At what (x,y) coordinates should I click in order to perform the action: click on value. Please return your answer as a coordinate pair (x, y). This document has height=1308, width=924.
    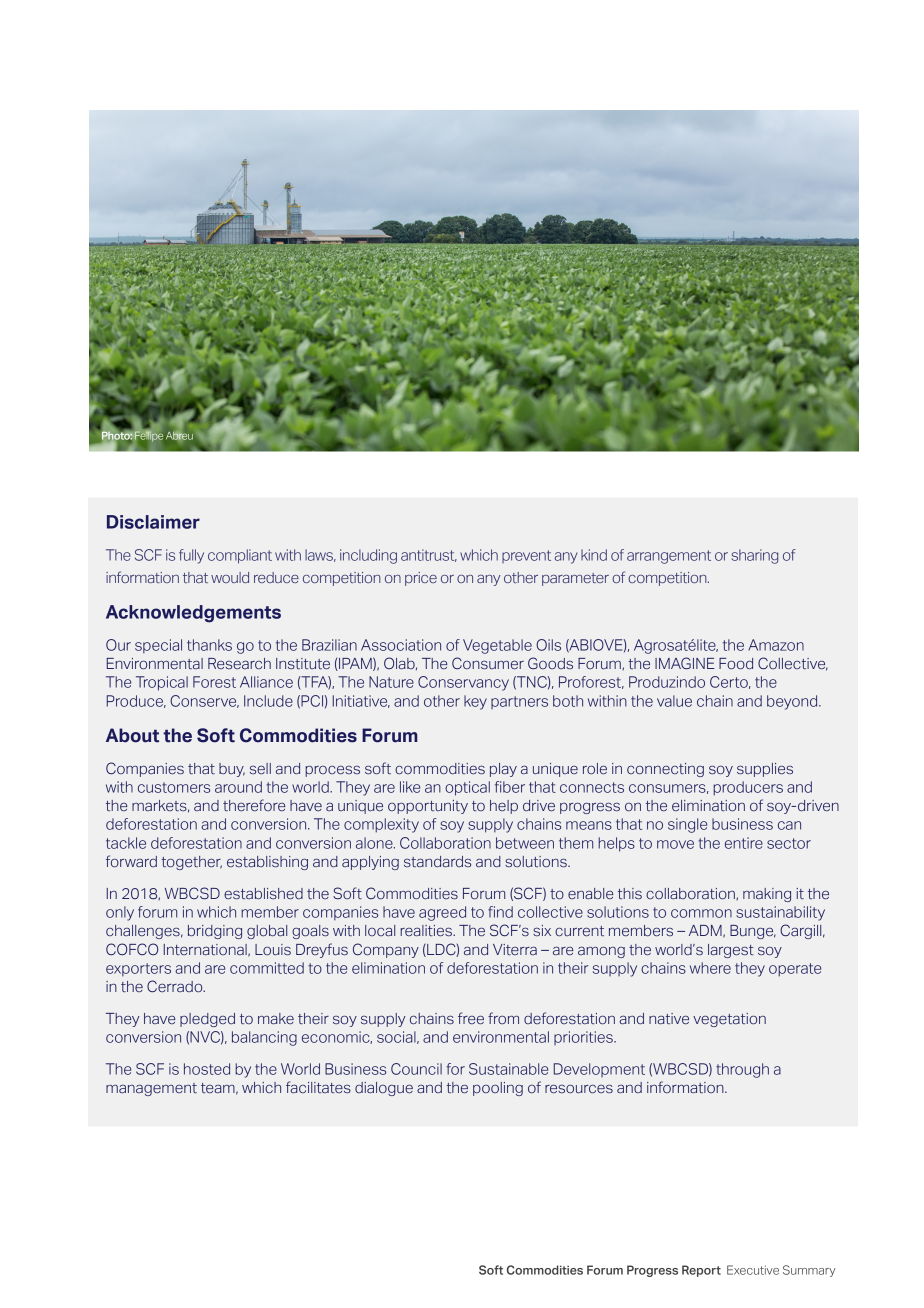
    Looking at the image, I should click on (674, 701).
